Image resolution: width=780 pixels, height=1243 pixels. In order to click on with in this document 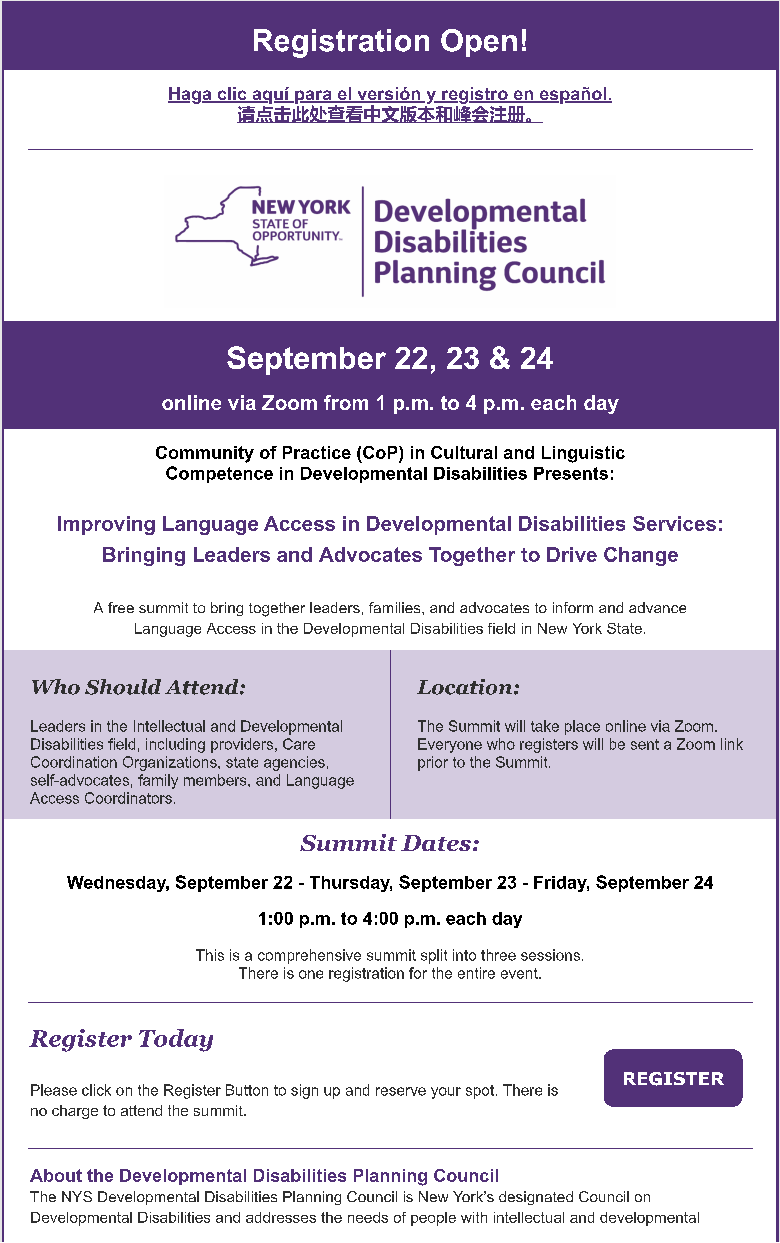, I will do `click(474, 1217)`.
